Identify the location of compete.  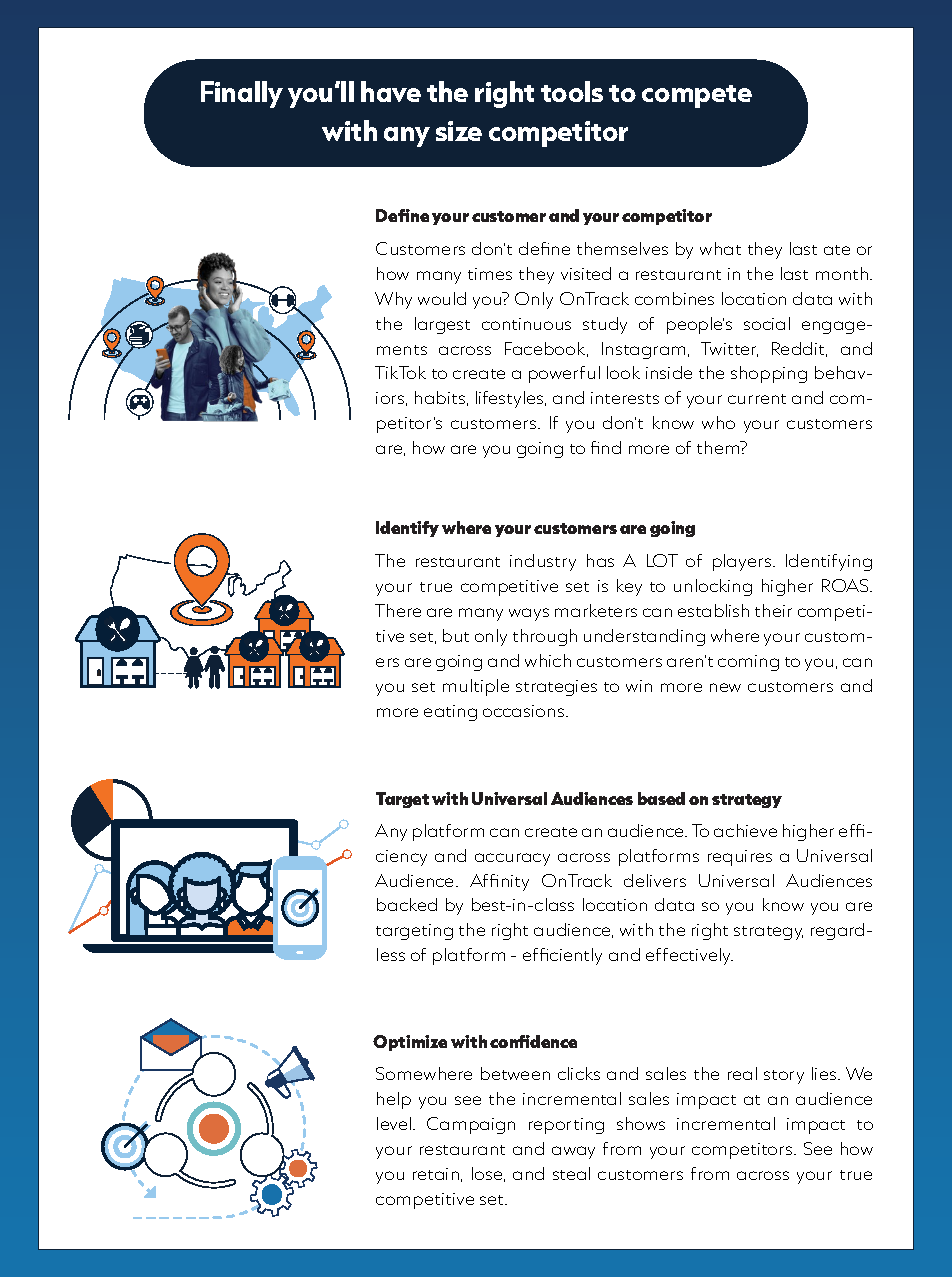
(697, 96).
